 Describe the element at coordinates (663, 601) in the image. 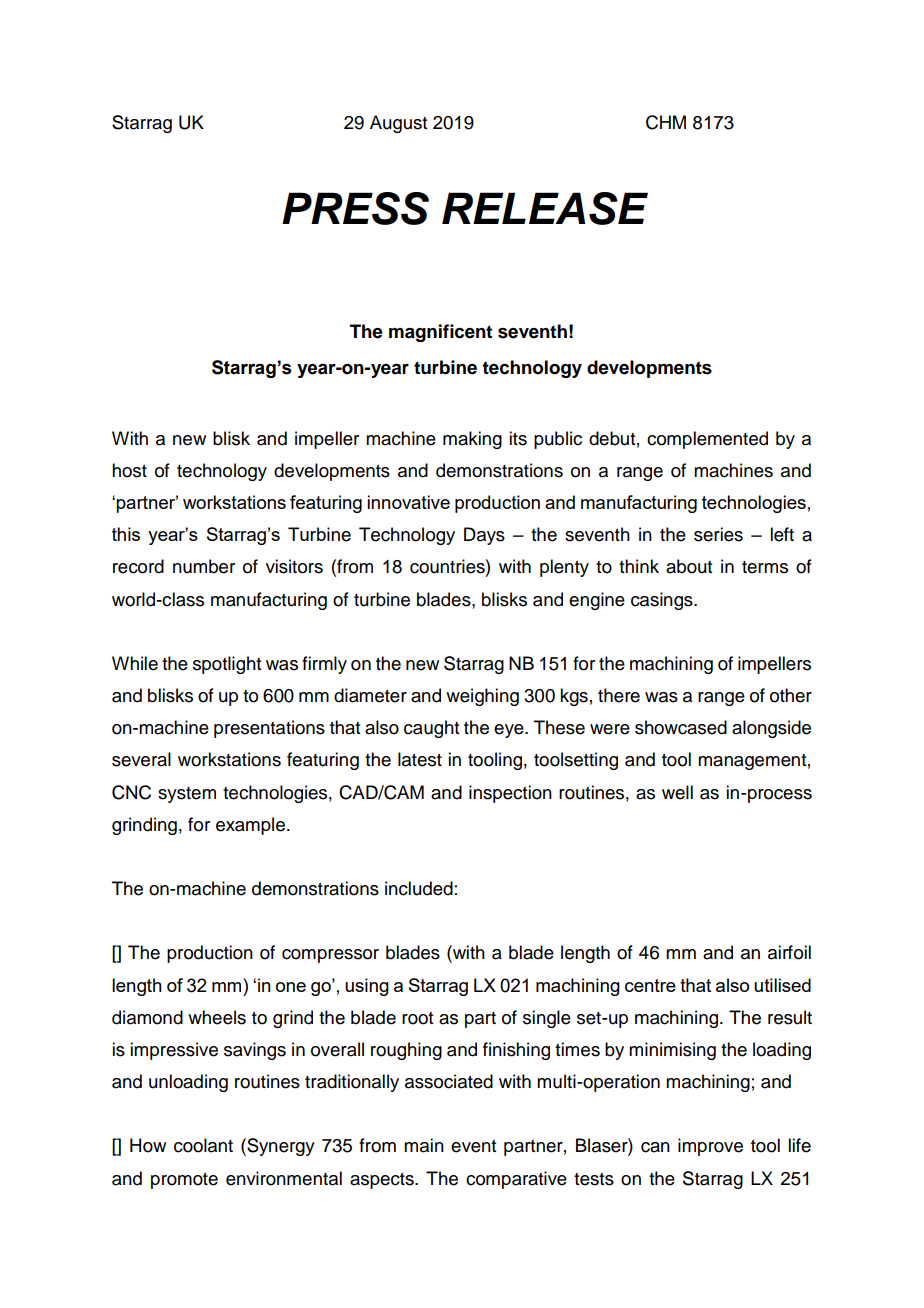

I see `casings` at that location.
